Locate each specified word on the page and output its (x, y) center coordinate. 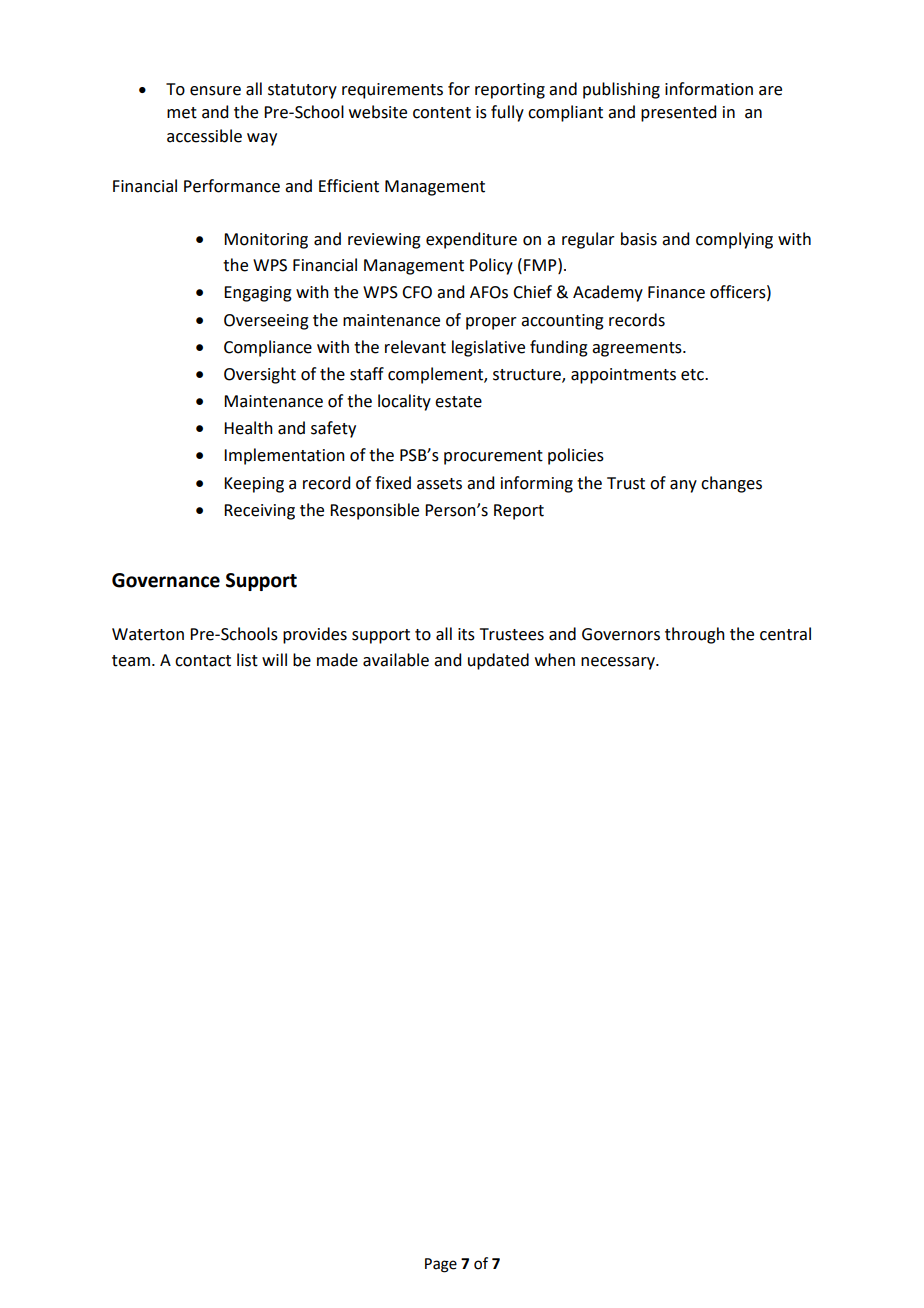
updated (498, 661)
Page (441, 1265)
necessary (619, 663)
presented (678, 113)
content (442, 113)
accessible (204, 136)
